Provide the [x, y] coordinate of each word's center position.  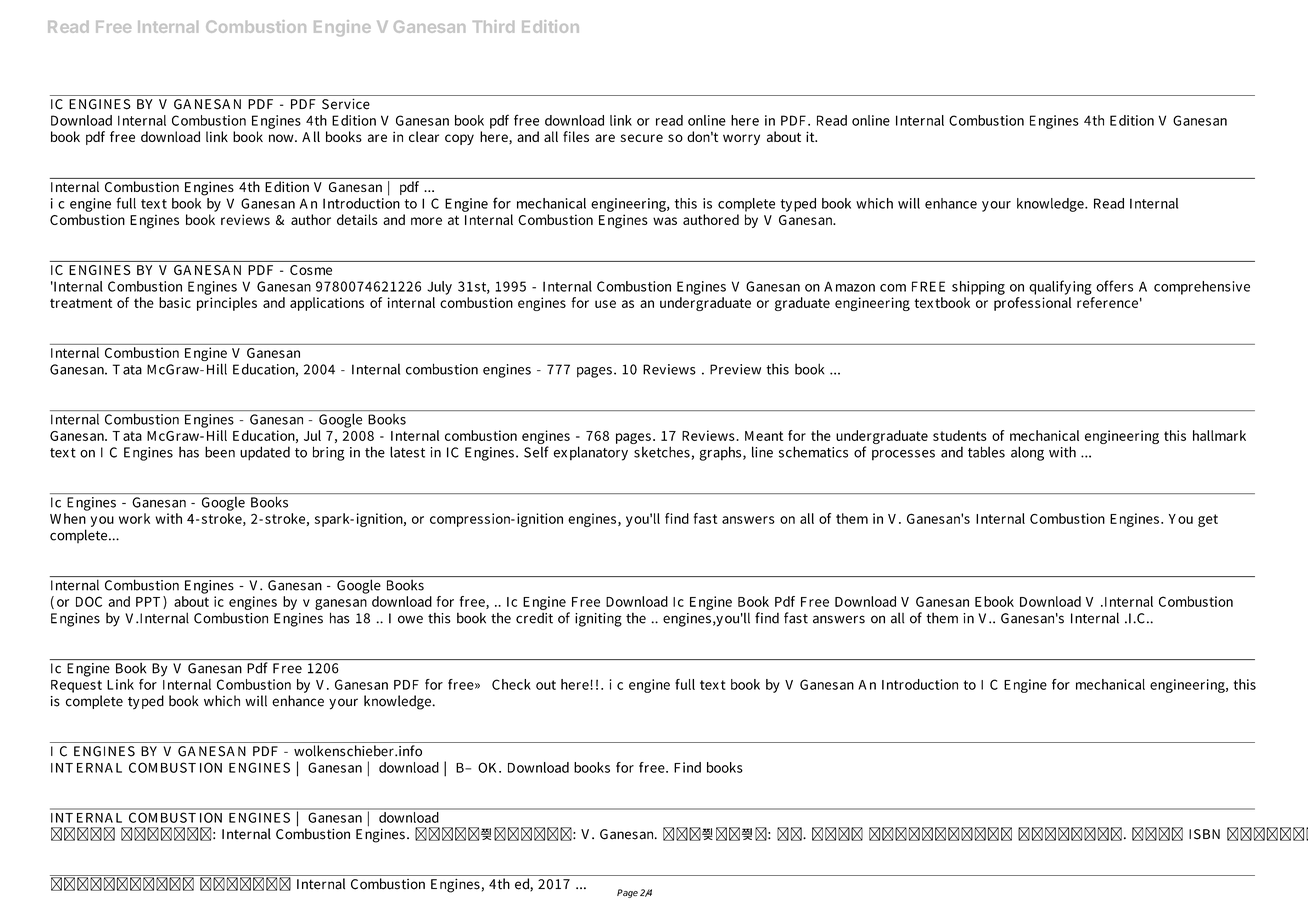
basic [175, 302]
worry [741, 139]
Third [493, 26]
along [1027, 453]
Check [511, 684]
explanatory [590, 453]
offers [1114, 286]
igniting [598, 620]
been [220, 452]
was [665, 221]
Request [76, 686]
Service [346, 104]
